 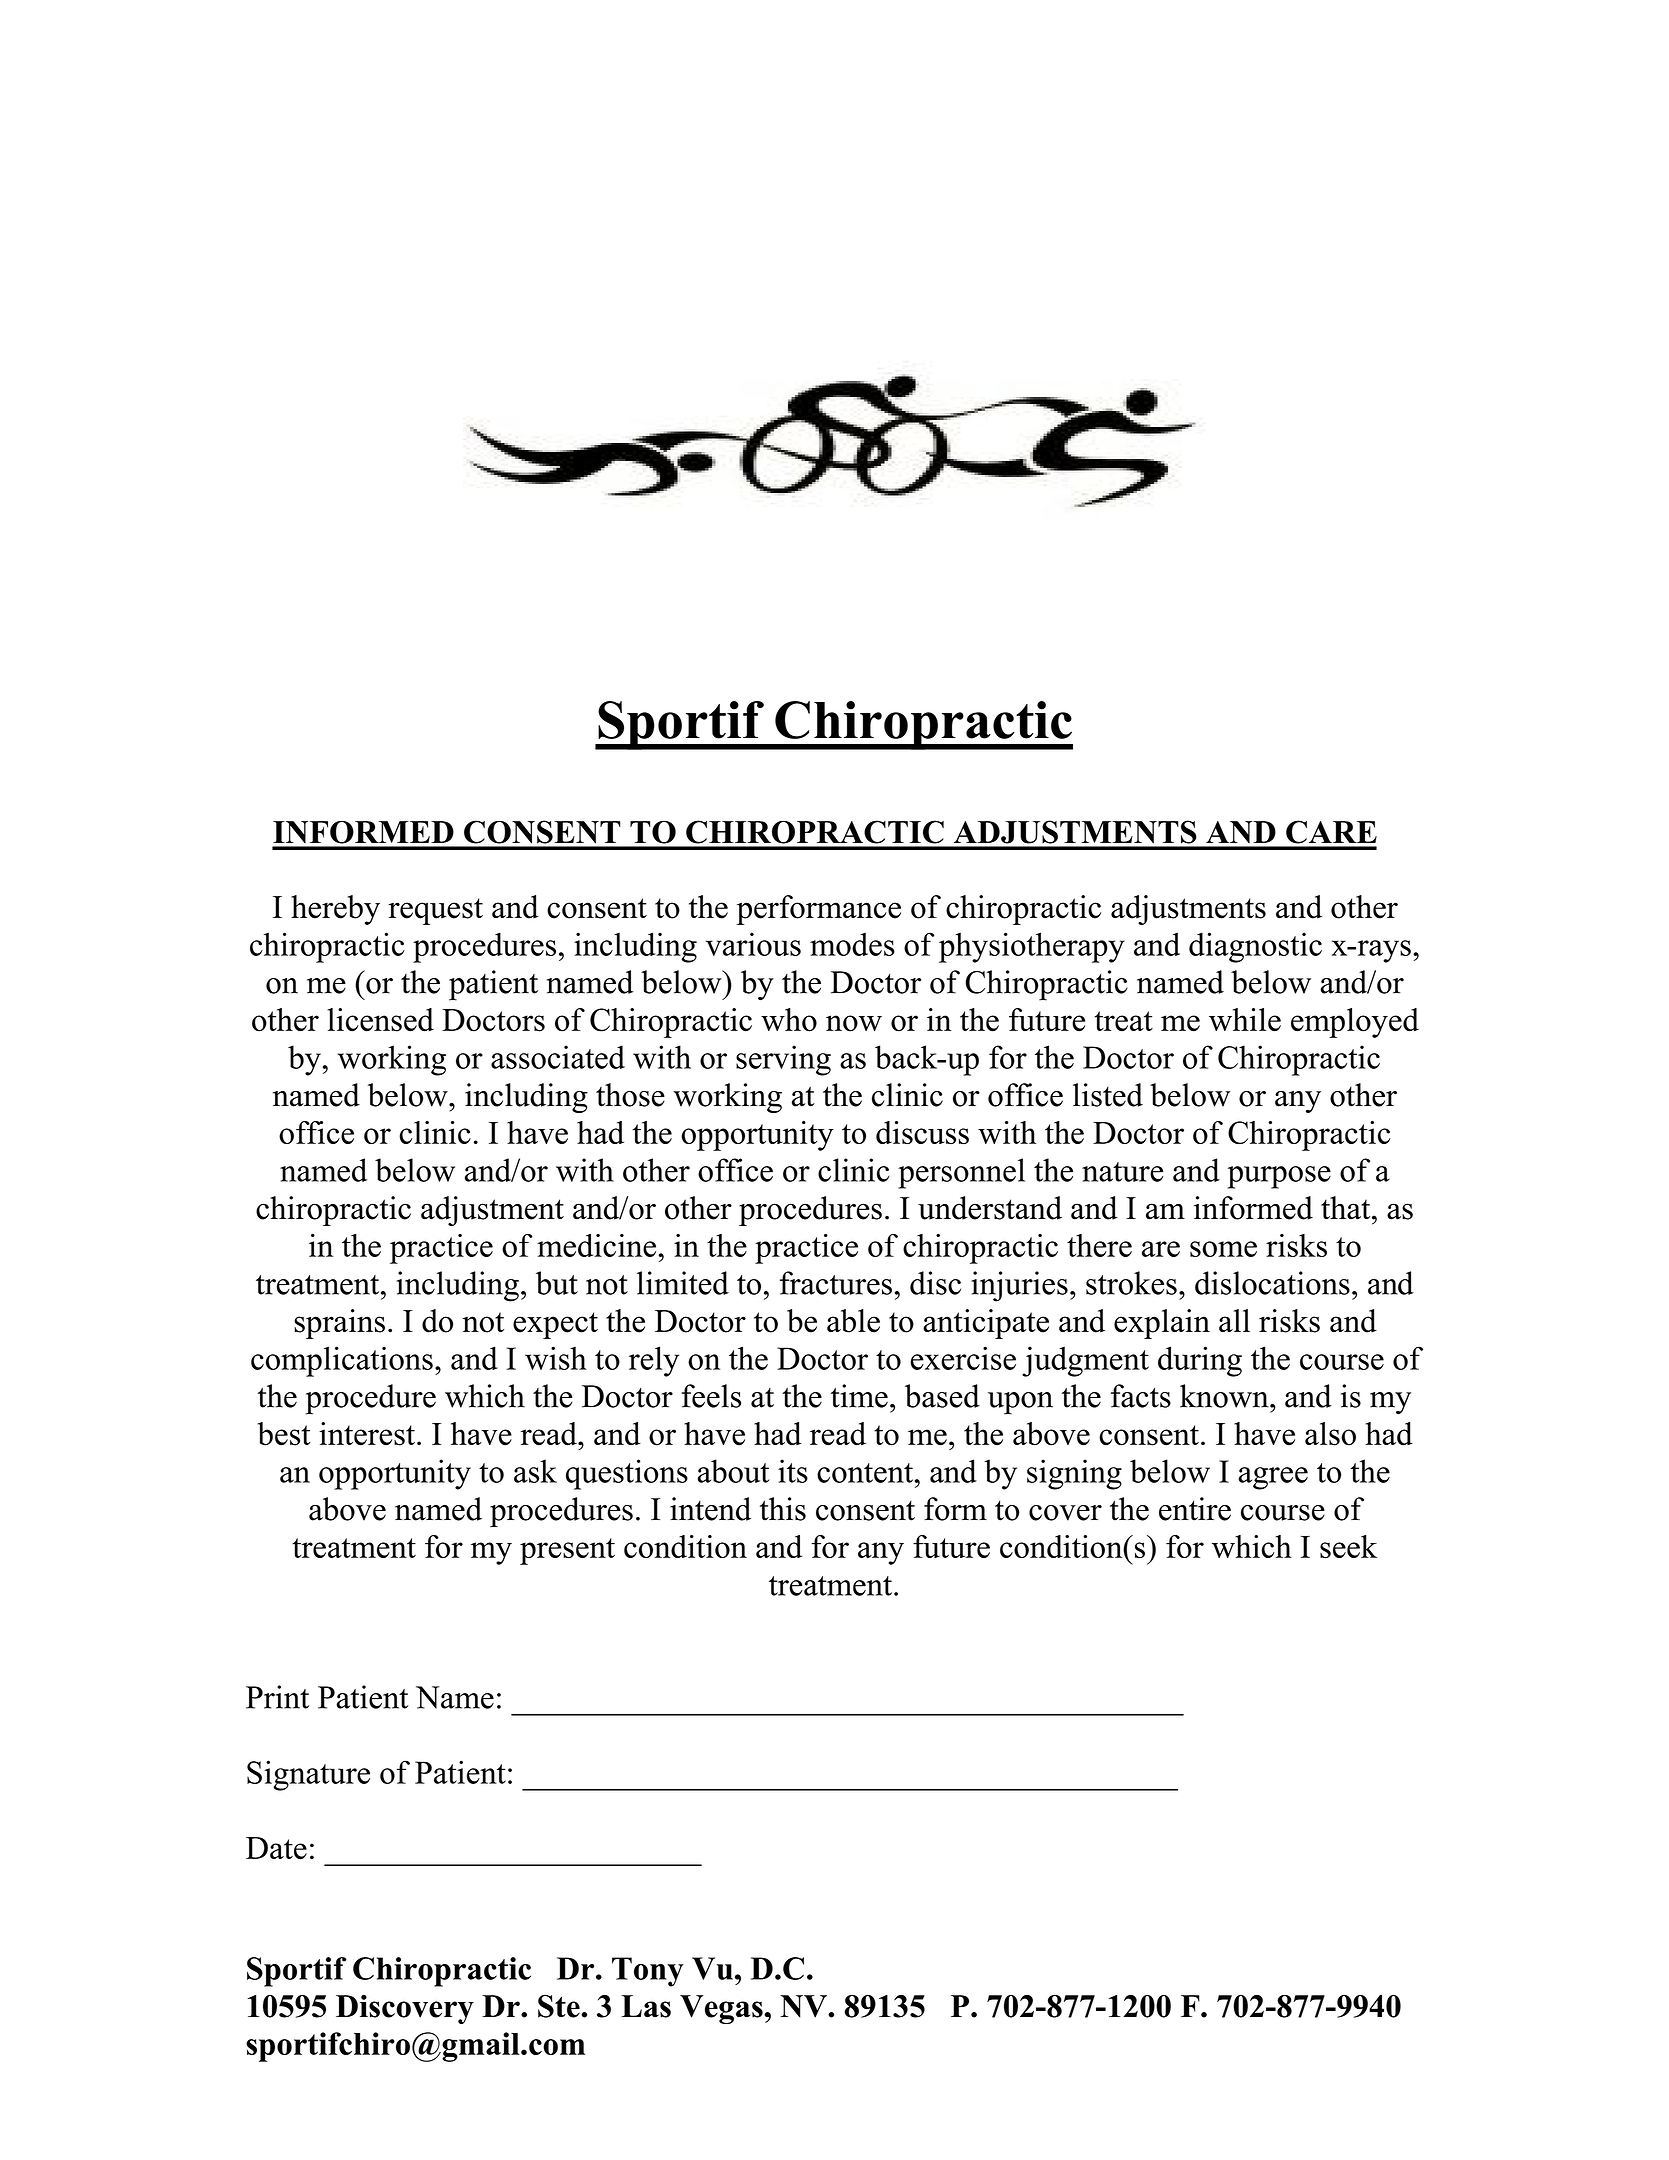 What do you see at coordinates (648, 1972) in the image?
I see `Tony` at bounding box center [648, 1972].
